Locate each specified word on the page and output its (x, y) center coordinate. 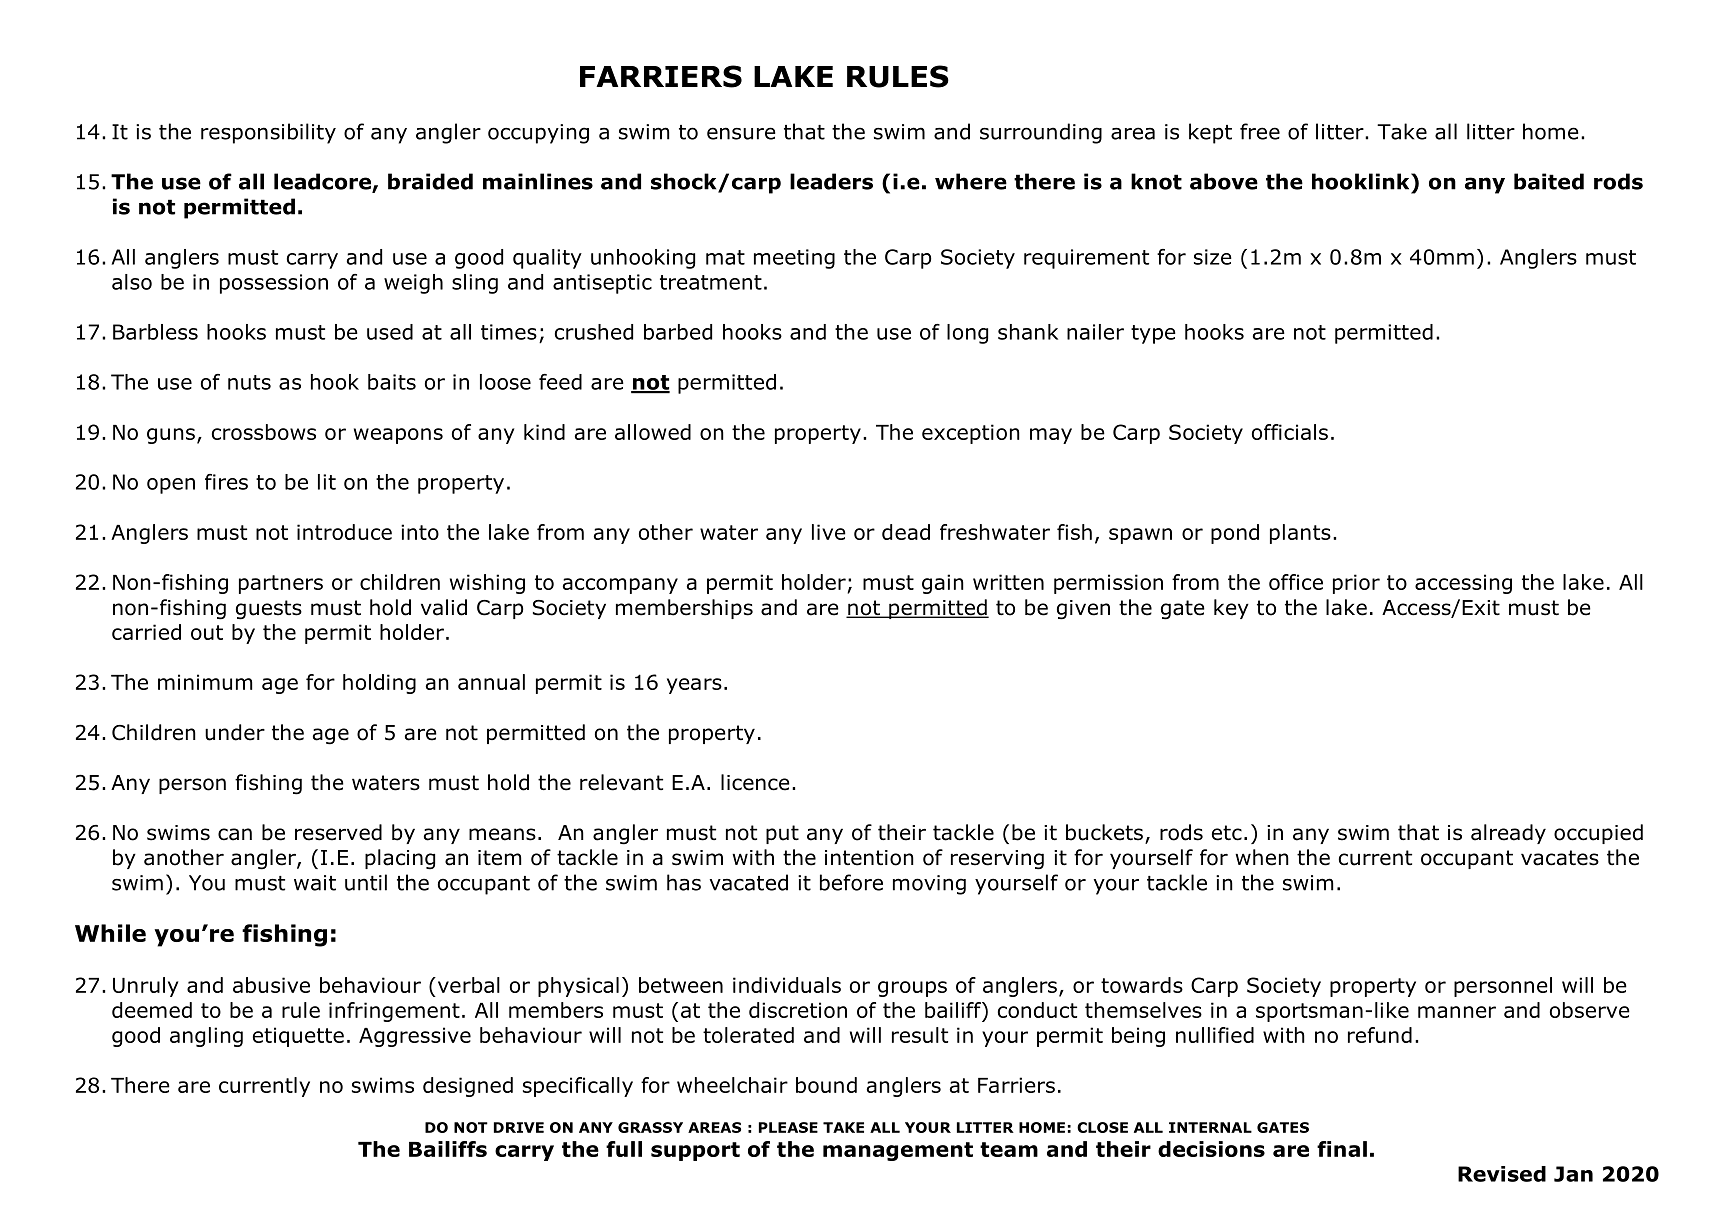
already (1508, 834)
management (898, 1151)
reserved (338, 832)
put (782, 834)
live (829, 532)
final (1342, 1149)
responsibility (268, 133)
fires (226, 482)
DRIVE (519, 1127)
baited (1549, 181)
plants (1300, 534)
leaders (831, 181)
